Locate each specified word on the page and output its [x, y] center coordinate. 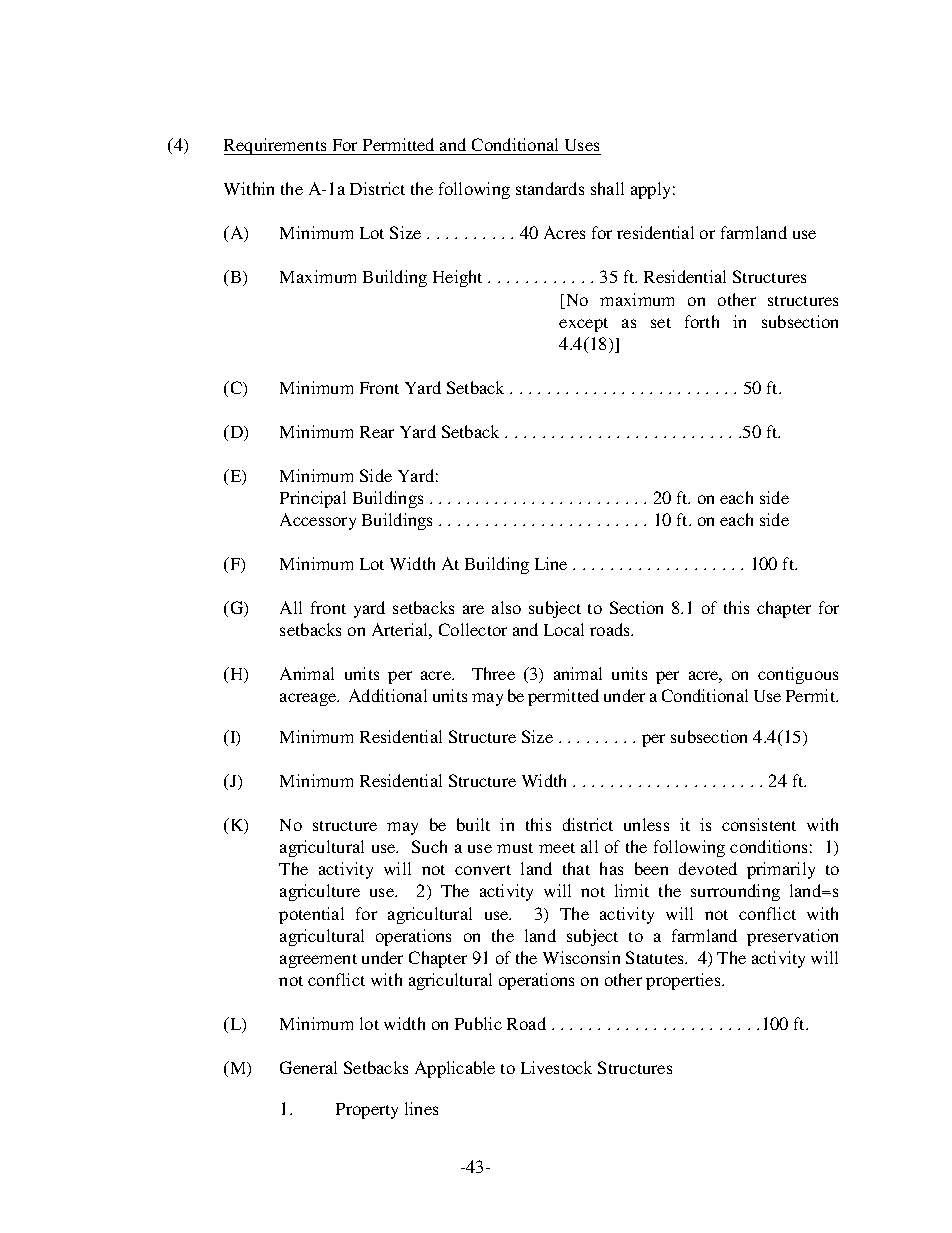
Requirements [276, 146]
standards [550, 188]
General [308, 1067]
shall [607, 188]
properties [684, 981]
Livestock [556, 1067]
